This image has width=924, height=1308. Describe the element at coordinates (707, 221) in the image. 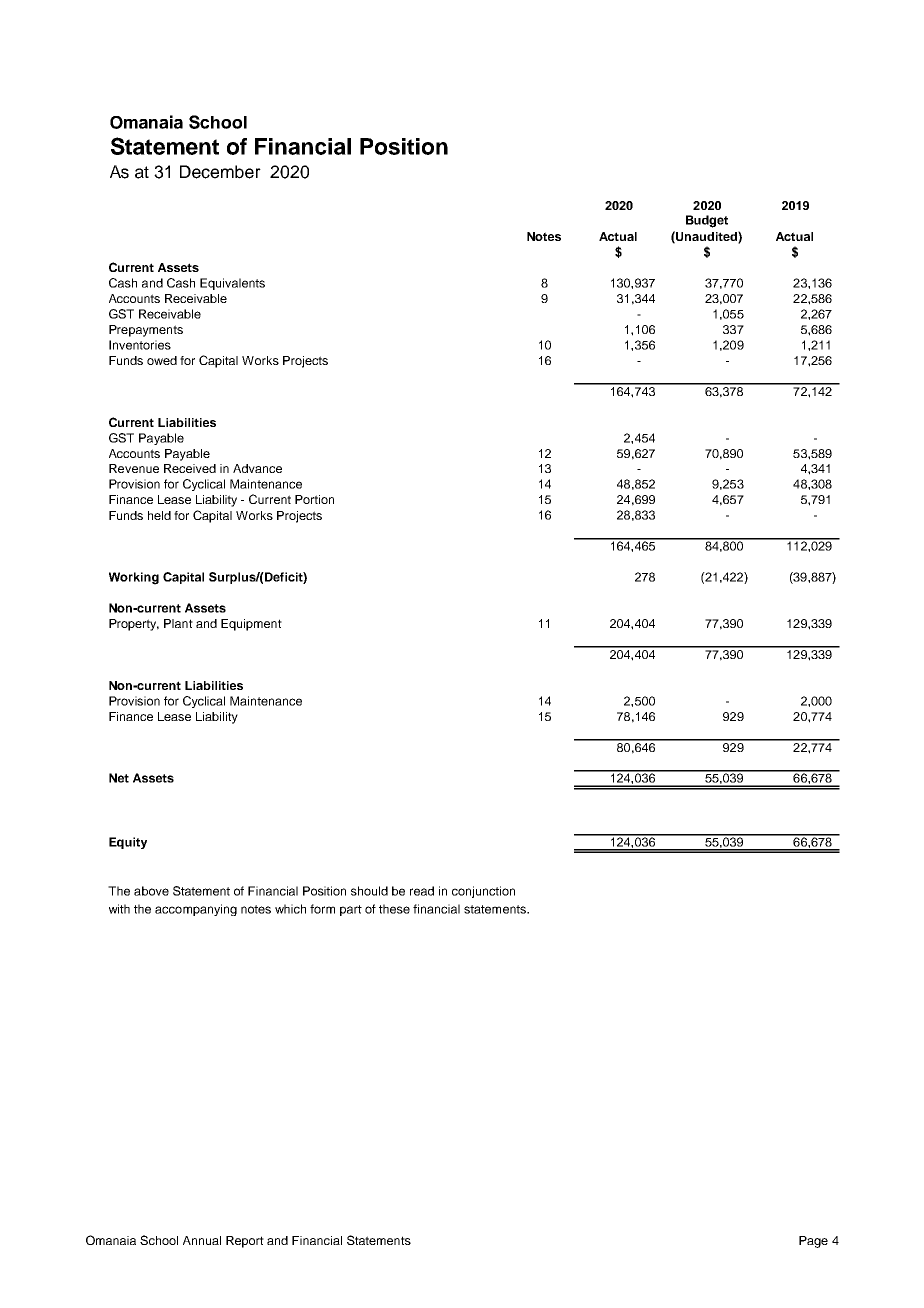

I see `Budget` at that location.
